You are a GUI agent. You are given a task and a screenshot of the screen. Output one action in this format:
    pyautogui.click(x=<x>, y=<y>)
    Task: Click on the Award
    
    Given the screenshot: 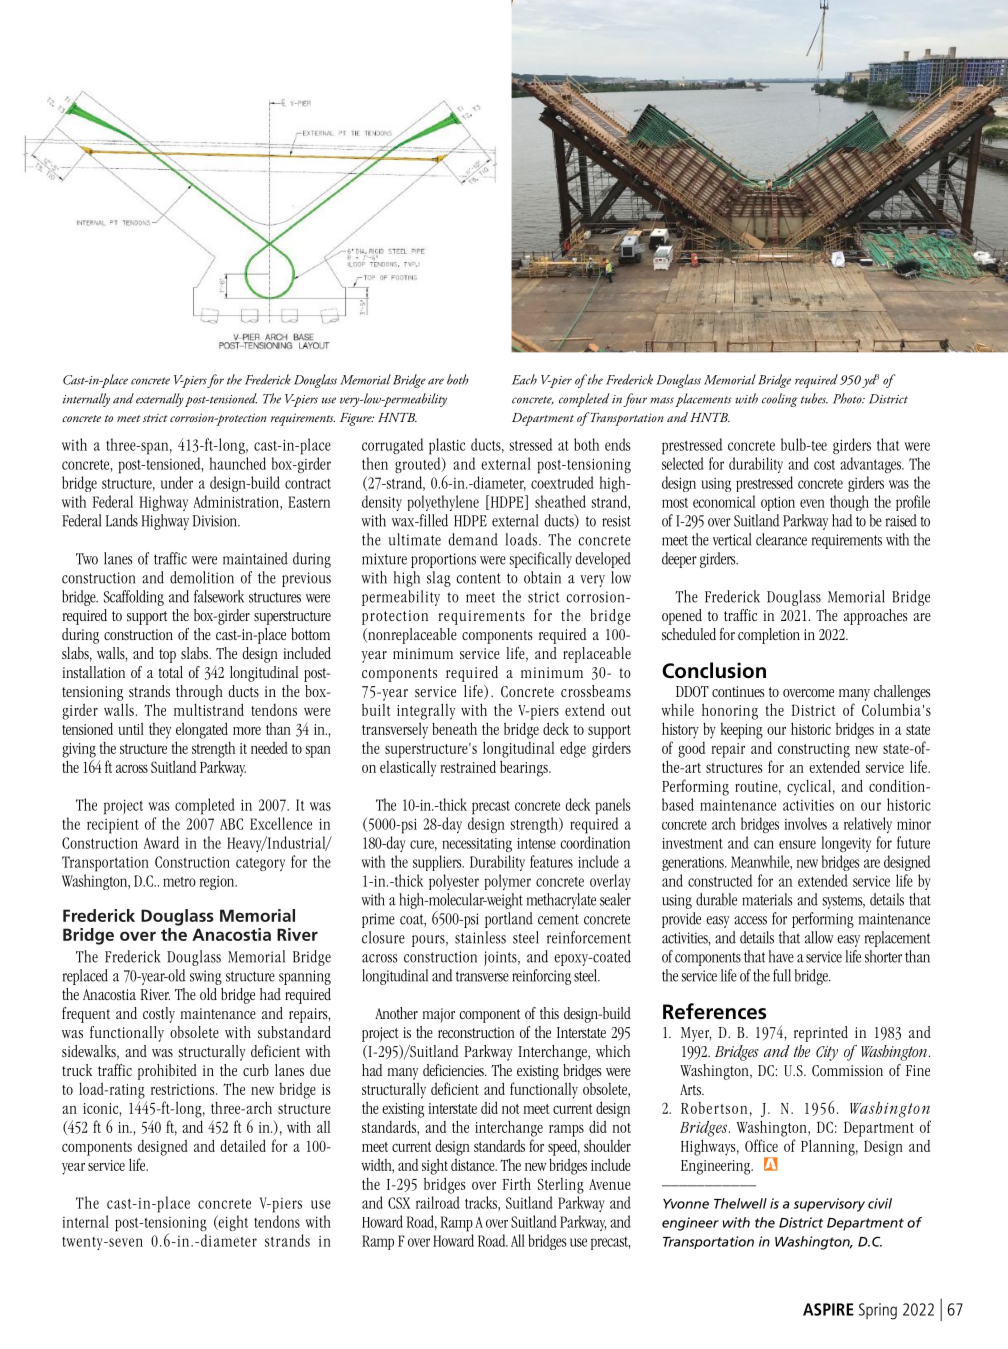 What is the action you would take?
    pyautogui.click(x=161, y=842)
